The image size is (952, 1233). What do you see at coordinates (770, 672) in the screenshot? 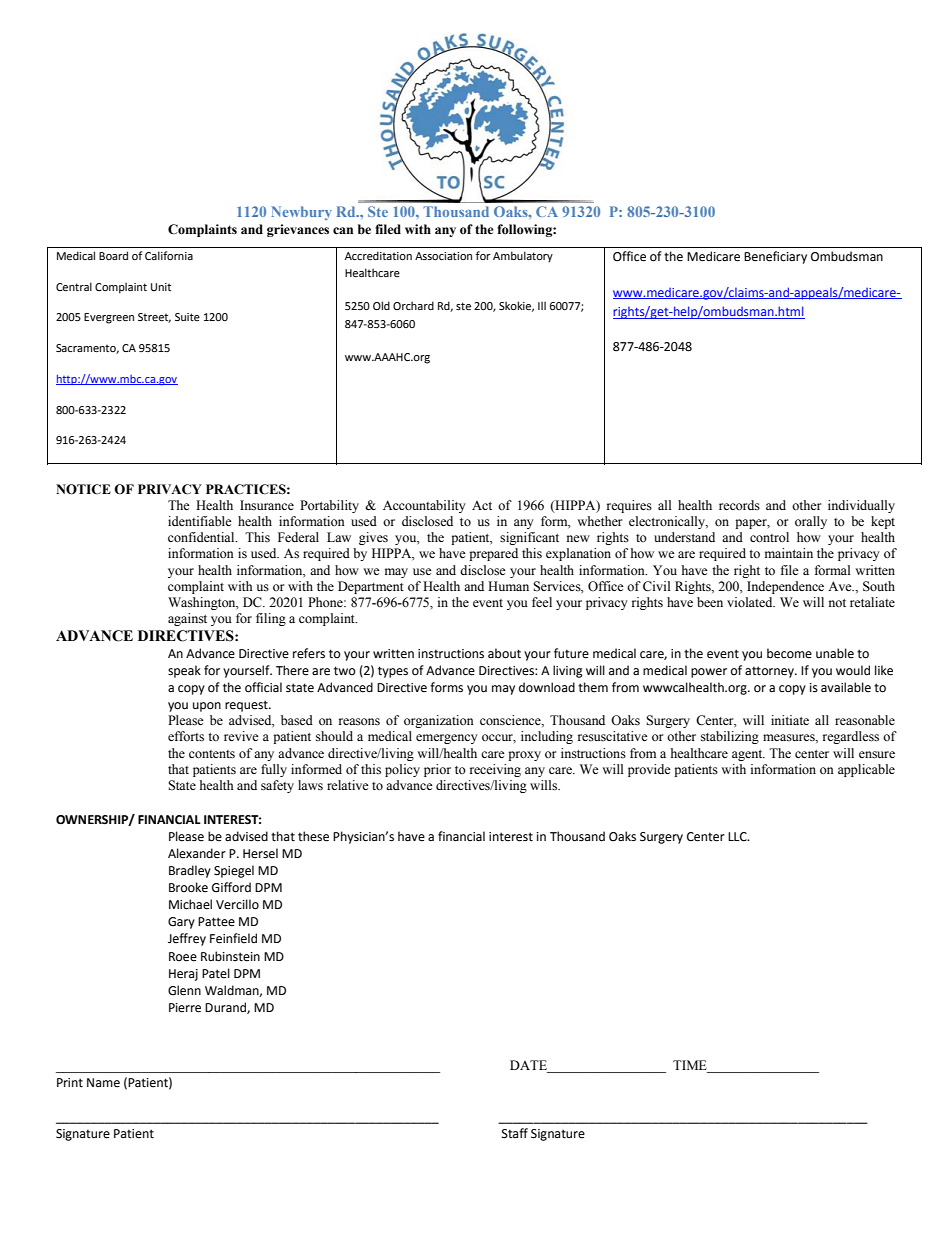
I see `attorney` at bounding box center [770, 672].
